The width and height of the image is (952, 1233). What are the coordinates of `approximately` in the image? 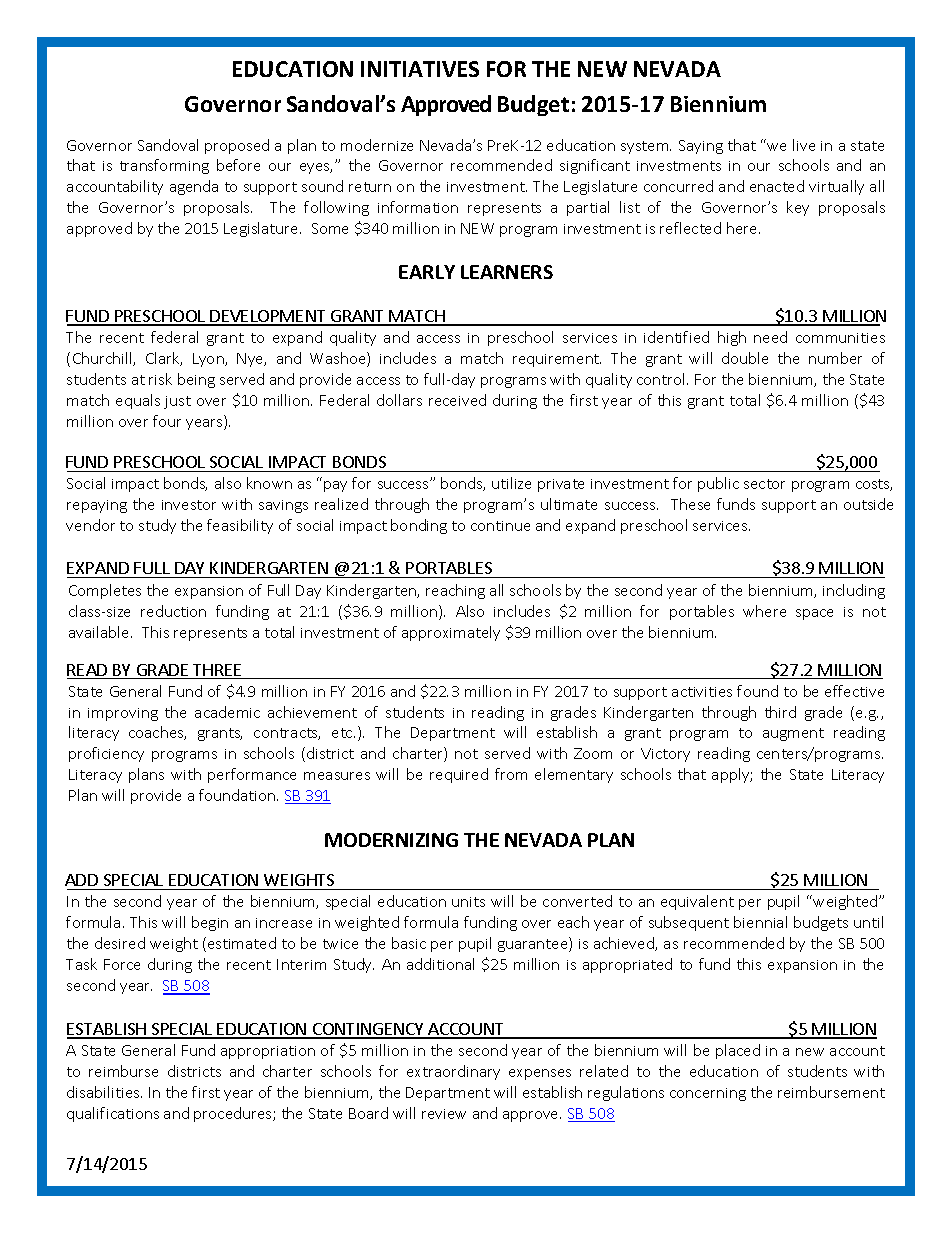 It's located at (451, 633).
